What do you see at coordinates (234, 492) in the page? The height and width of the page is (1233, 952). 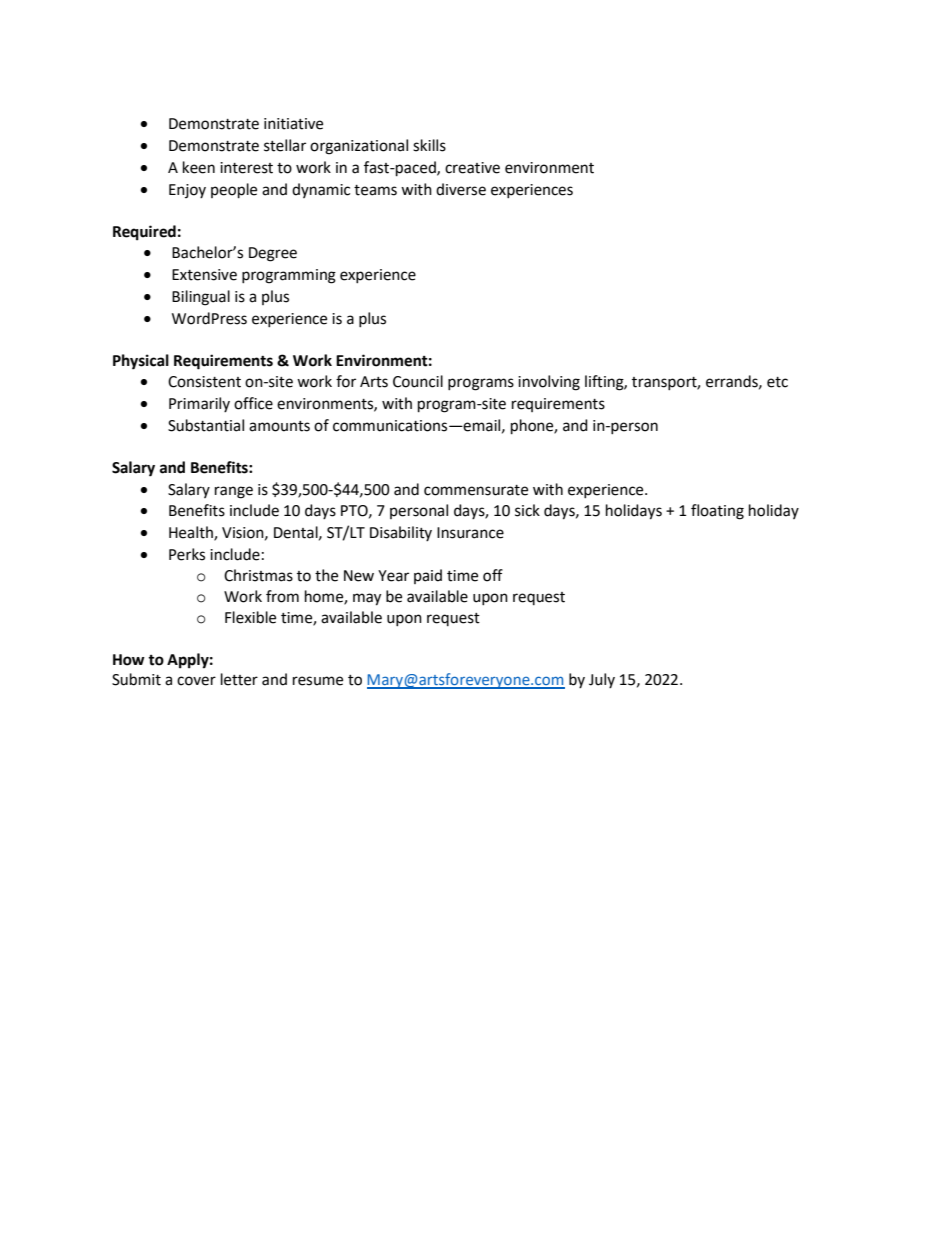 I see `range` at bounding box center [234, 492].
